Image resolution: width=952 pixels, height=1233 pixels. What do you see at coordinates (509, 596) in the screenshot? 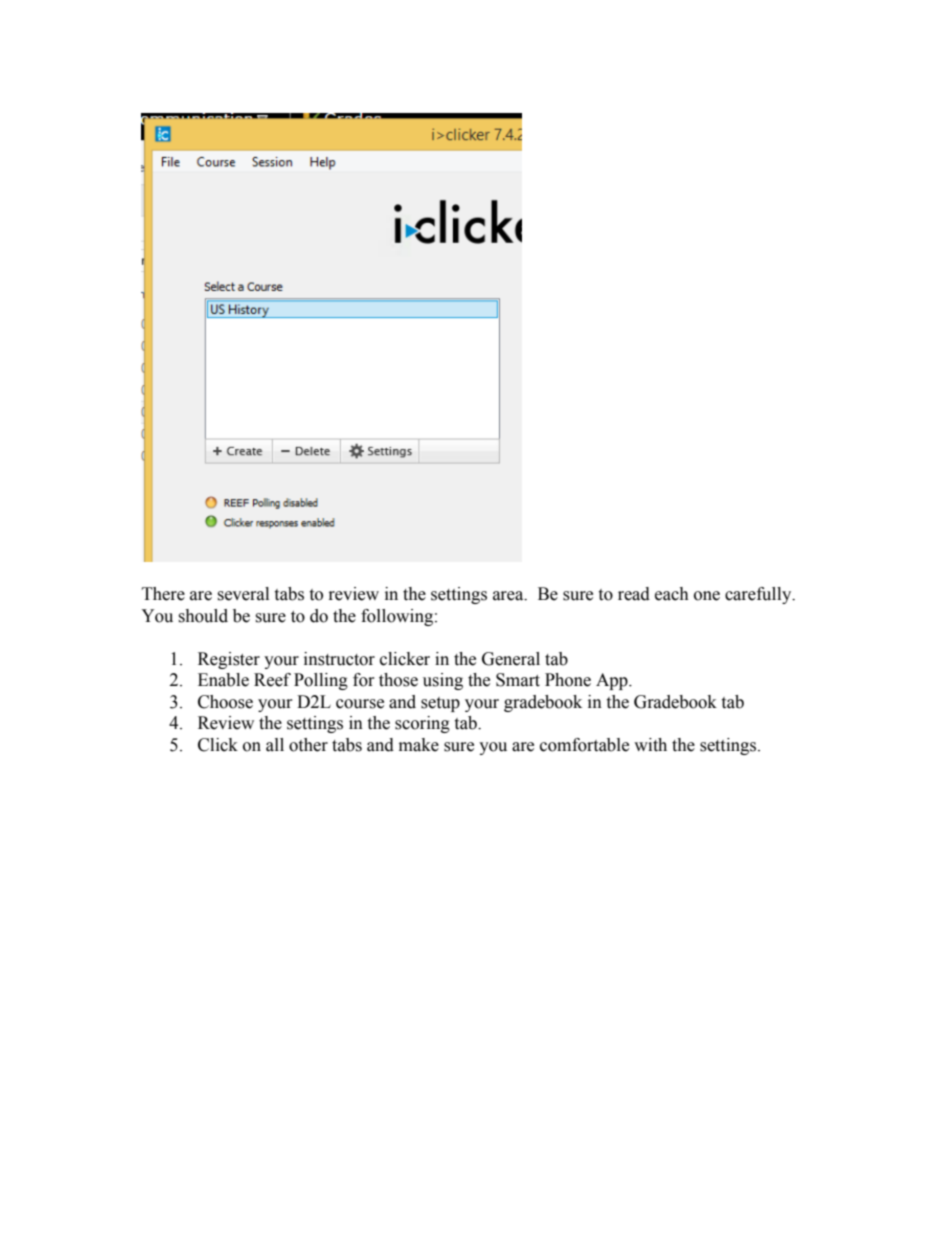
I see `area` at bounding box center [509, 596].
